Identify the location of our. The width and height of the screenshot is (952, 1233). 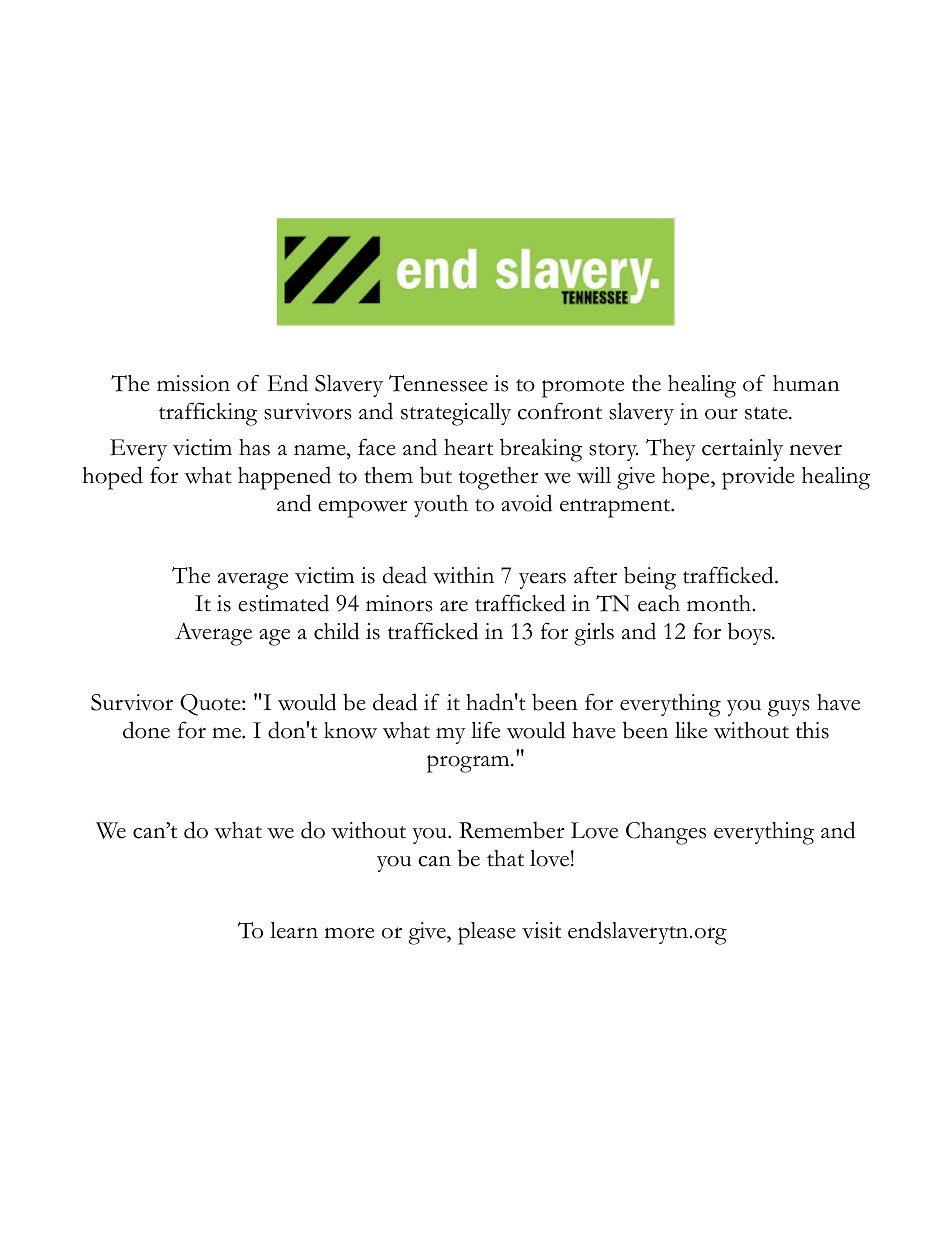
(721, 414).
